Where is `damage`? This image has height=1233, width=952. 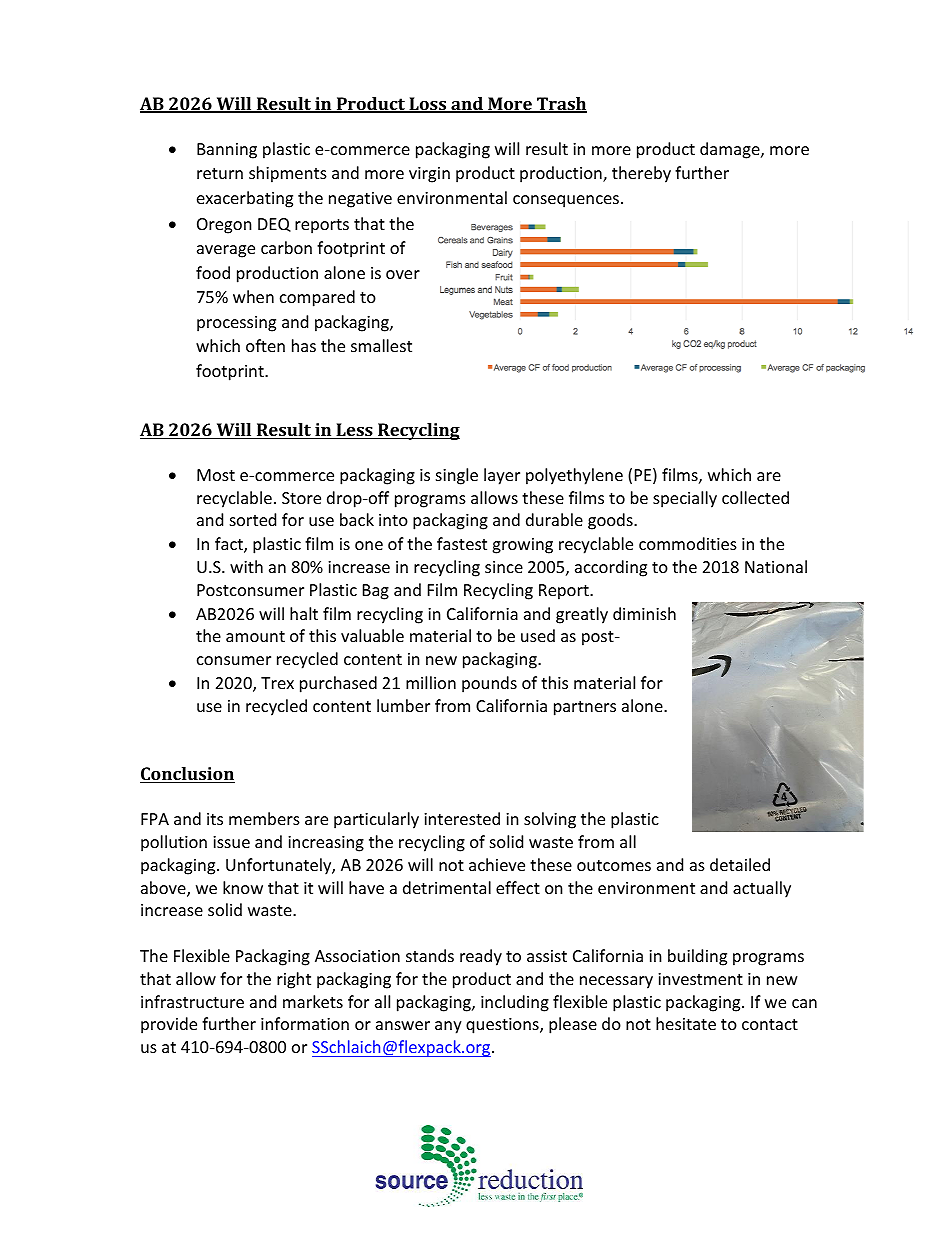
damage is located at coordinates (731, 150).
